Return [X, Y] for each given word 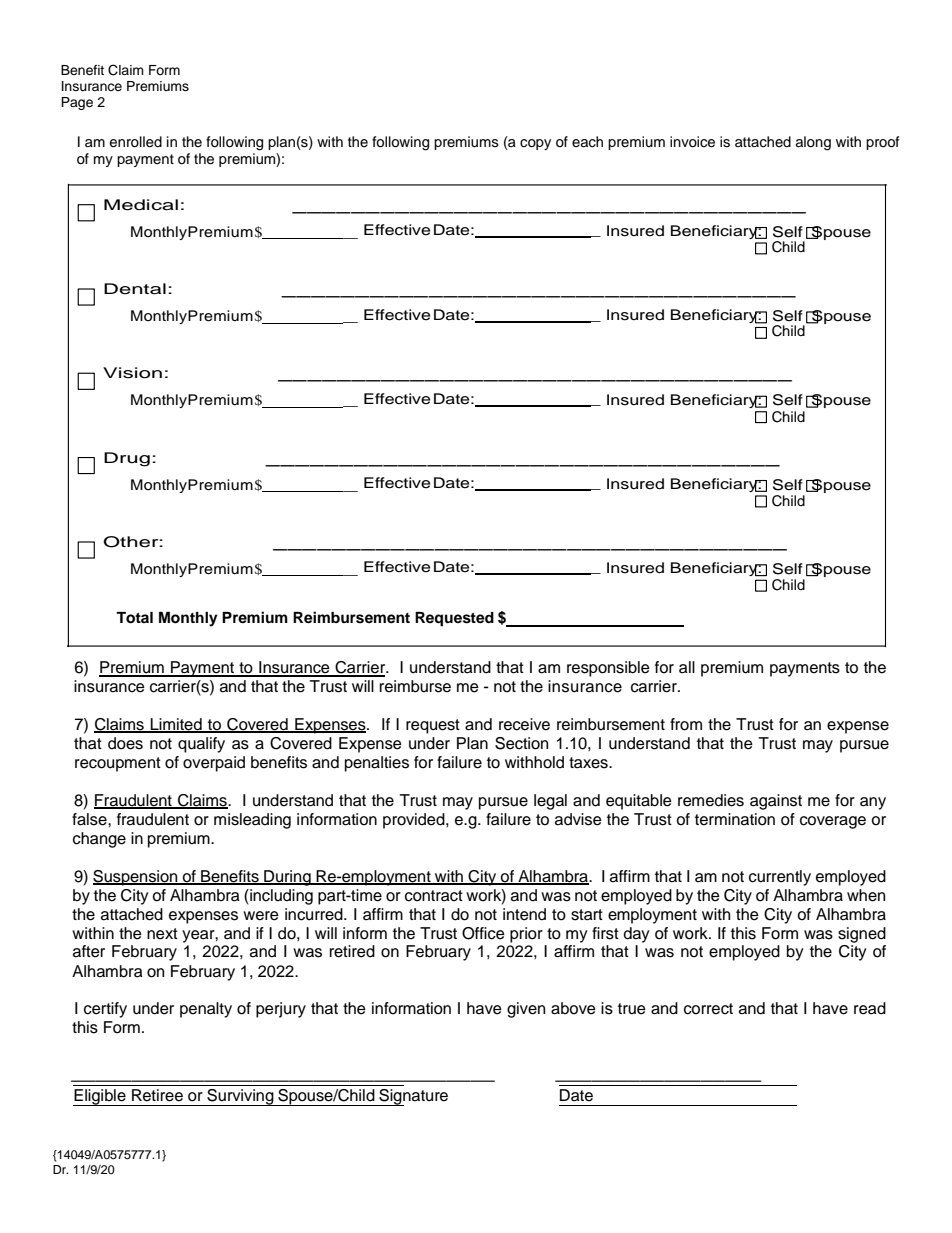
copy [535, 144]
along [813, 143]
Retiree [157, 1095]
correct [708, 1009]
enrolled [136, 142]
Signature [412, 1097]
